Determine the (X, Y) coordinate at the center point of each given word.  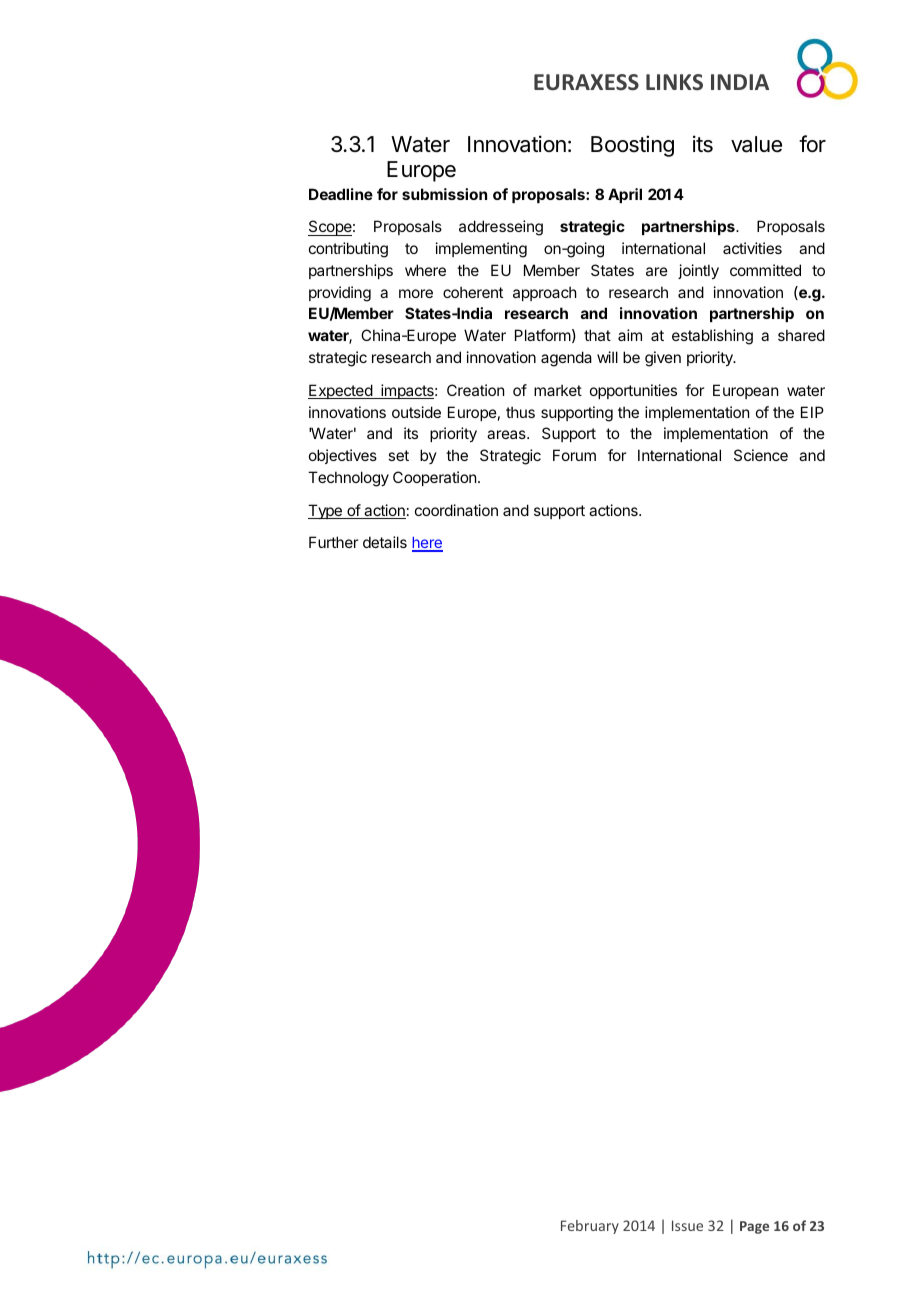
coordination (456, 510)
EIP (812, 412)
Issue (687, 1225)
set (398, 455)
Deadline (341, 194)
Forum (574, 455)
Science (761, 455)
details (385, 542)
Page (754, 1227)
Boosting (632, 146)
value (756, 144)
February (590, 1227)
